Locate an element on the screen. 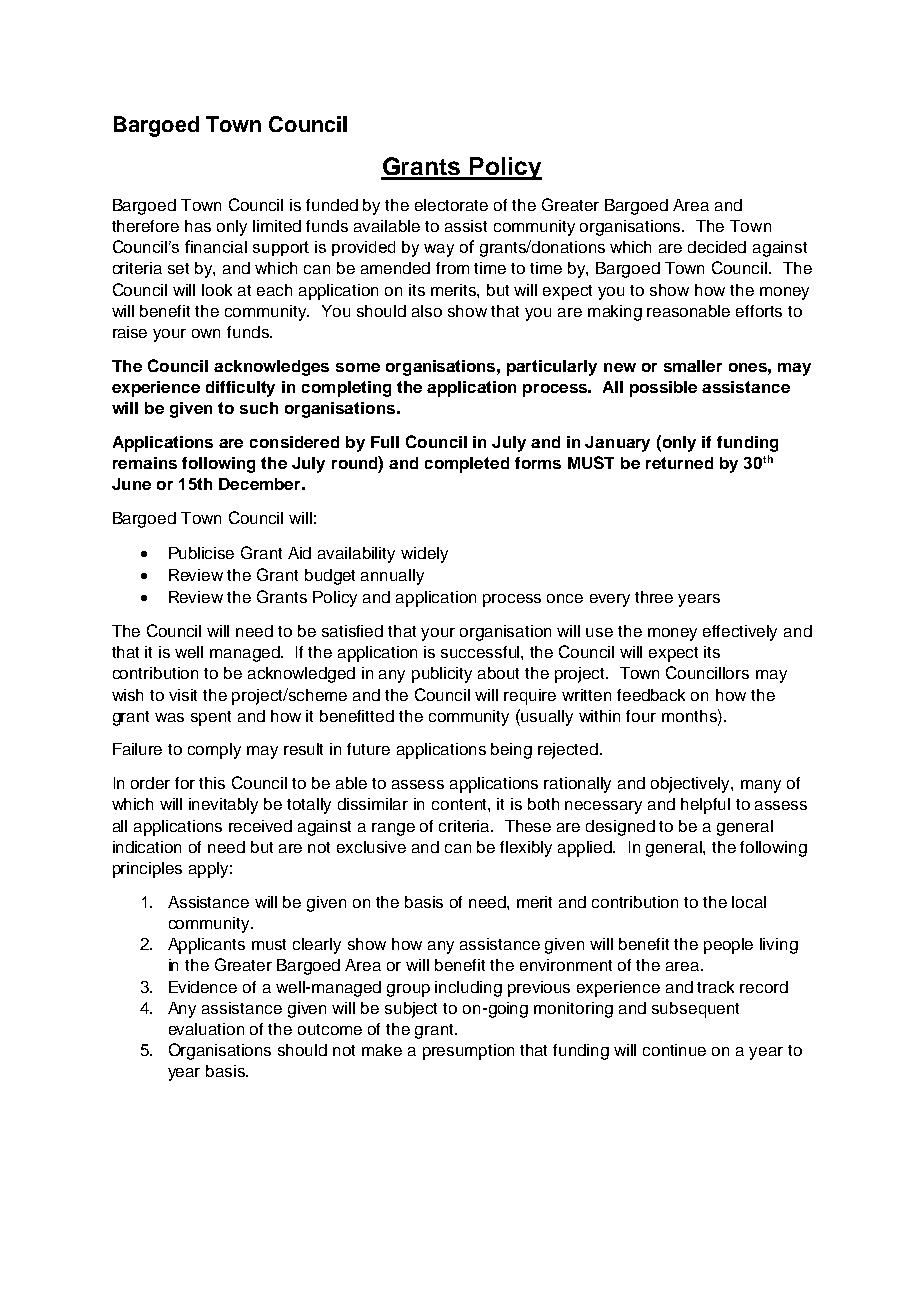 Image resolution: width=924 pixels, height=1308 pixels. subsequent is located at coordinates (695, 1010).
